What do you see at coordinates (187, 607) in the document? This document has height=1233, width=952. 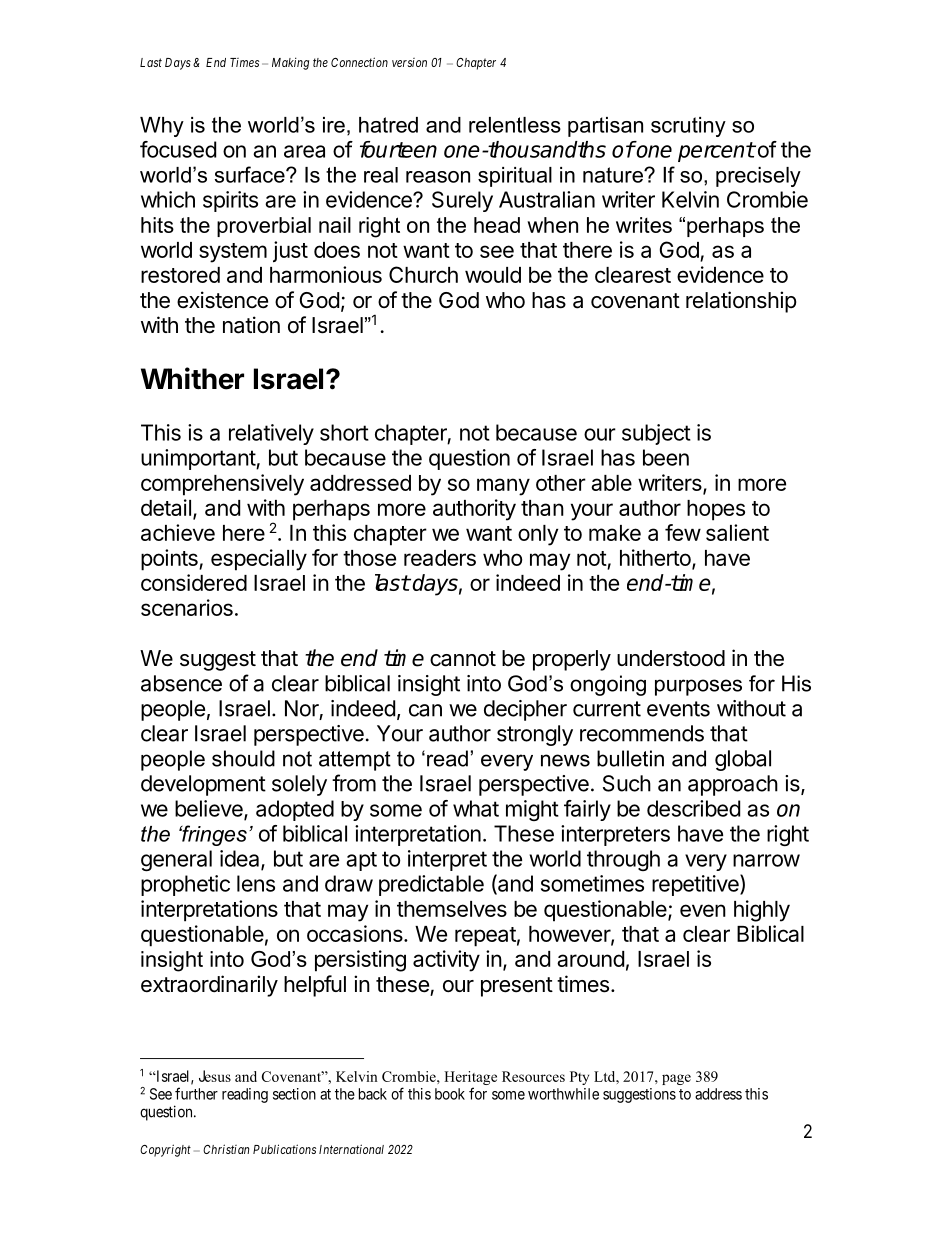 I see `scenarios` at bounding box center [187, 607].
